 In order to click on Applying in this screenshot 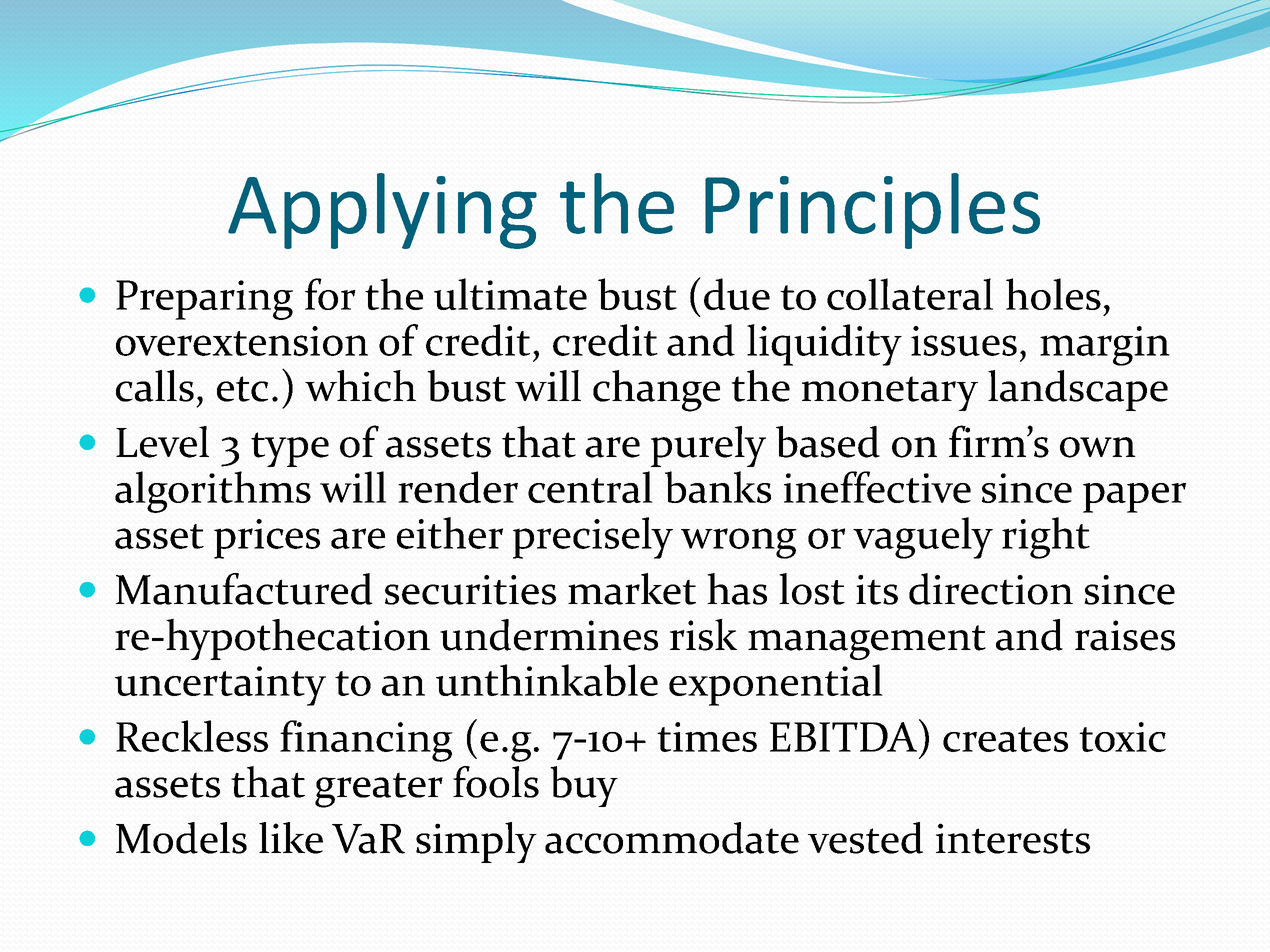, I will do `click(382, 211)`.
